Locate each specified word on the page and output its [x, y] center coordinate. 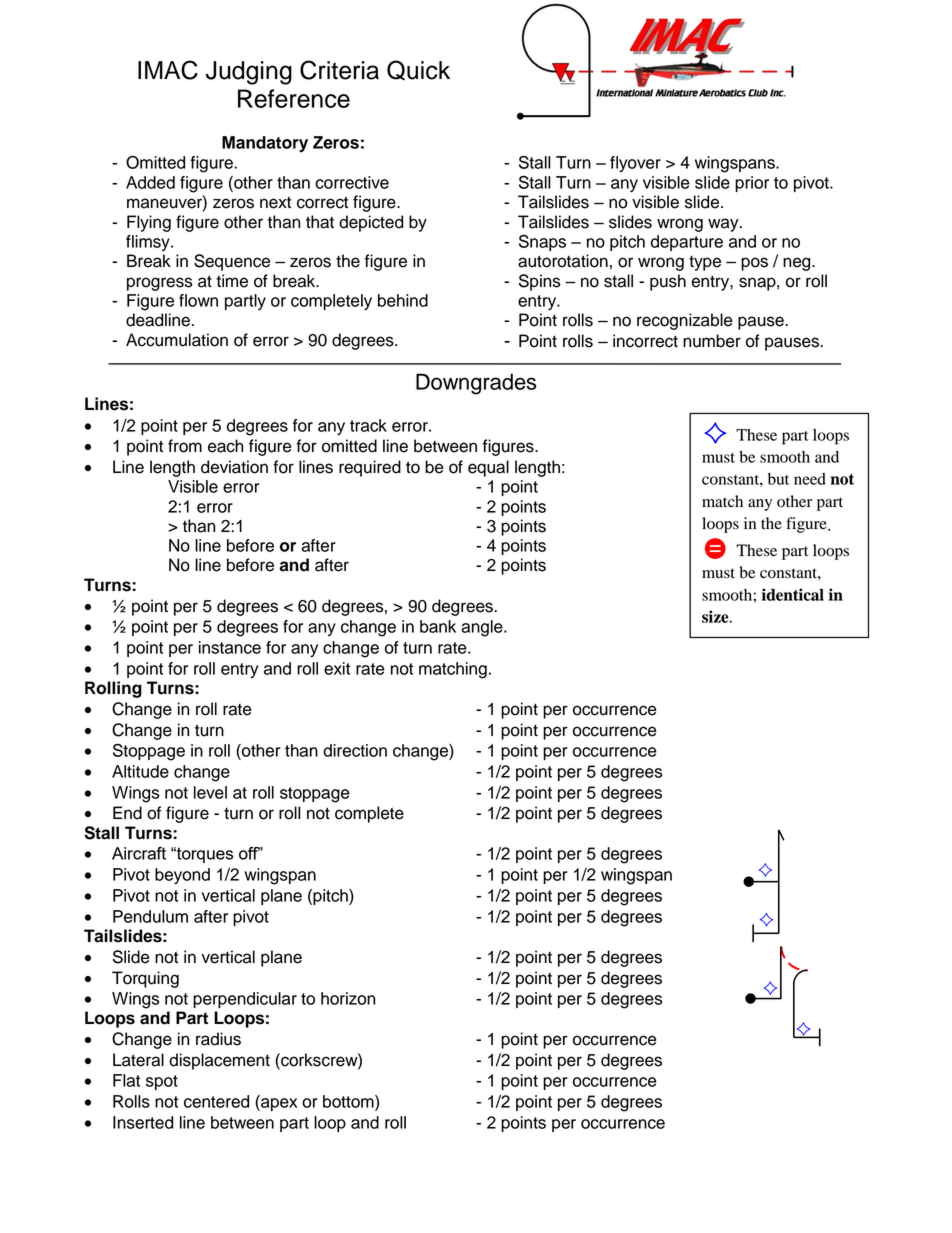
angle [483, 628]
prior [752, 184]
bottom [349, 1101]
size [716, 616]
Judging [249, 73]
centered [216, 1101]
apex [278, 1104]
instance [230, 647]
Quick [418, 70]
